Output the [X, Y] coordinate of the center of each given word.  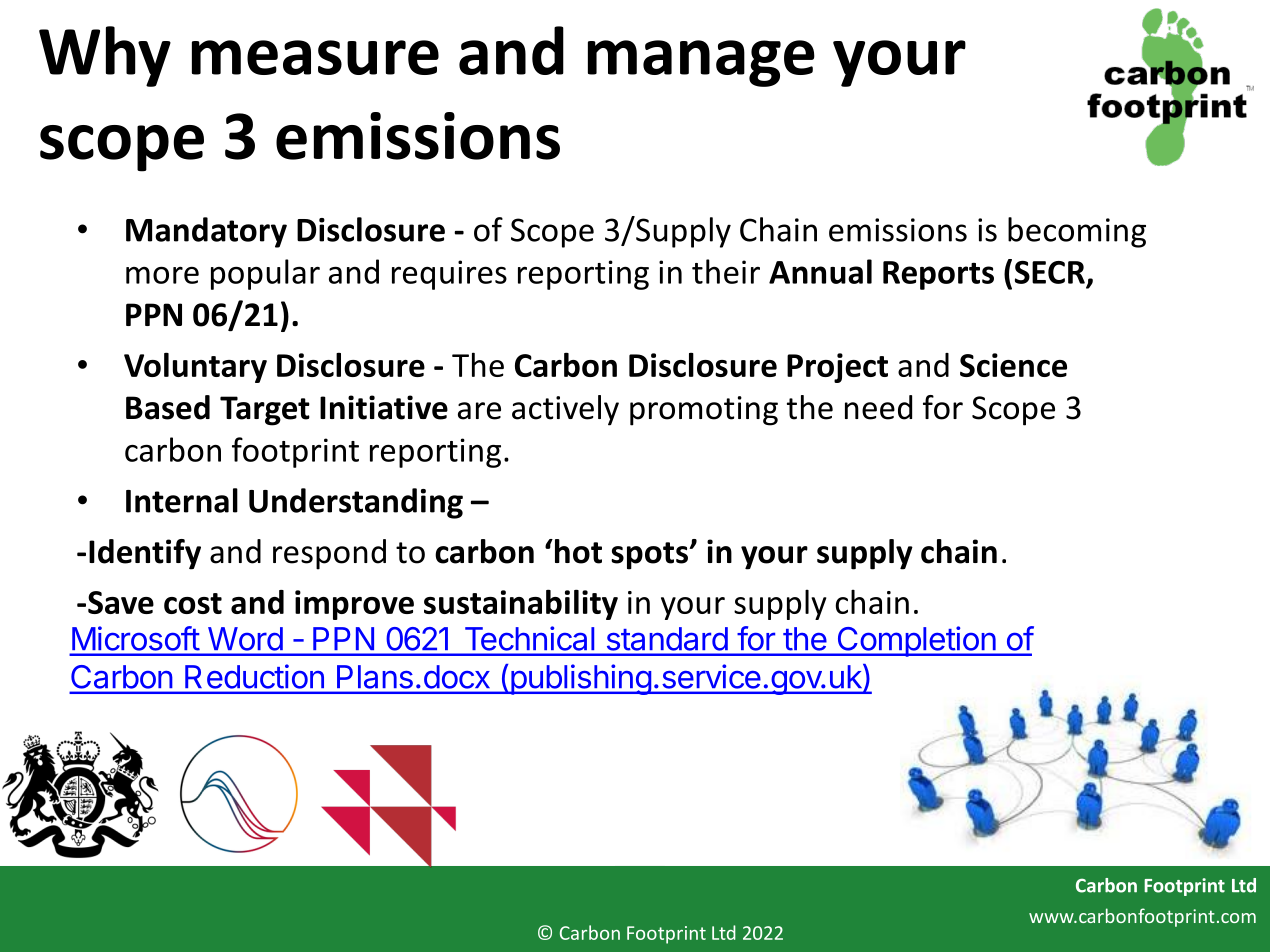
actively [565, 410]
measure [315, 57]
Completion [916, 641]
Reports [938, 275]
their [726, 271]
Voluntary [195, 367]
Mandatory [206, 232]
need [878, 407]
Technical [529, 638]
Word [245, 639]
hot [577, 551]
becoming [1077, 232]
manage [701, 63]
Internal [182, 500]
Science [1013, 365]
